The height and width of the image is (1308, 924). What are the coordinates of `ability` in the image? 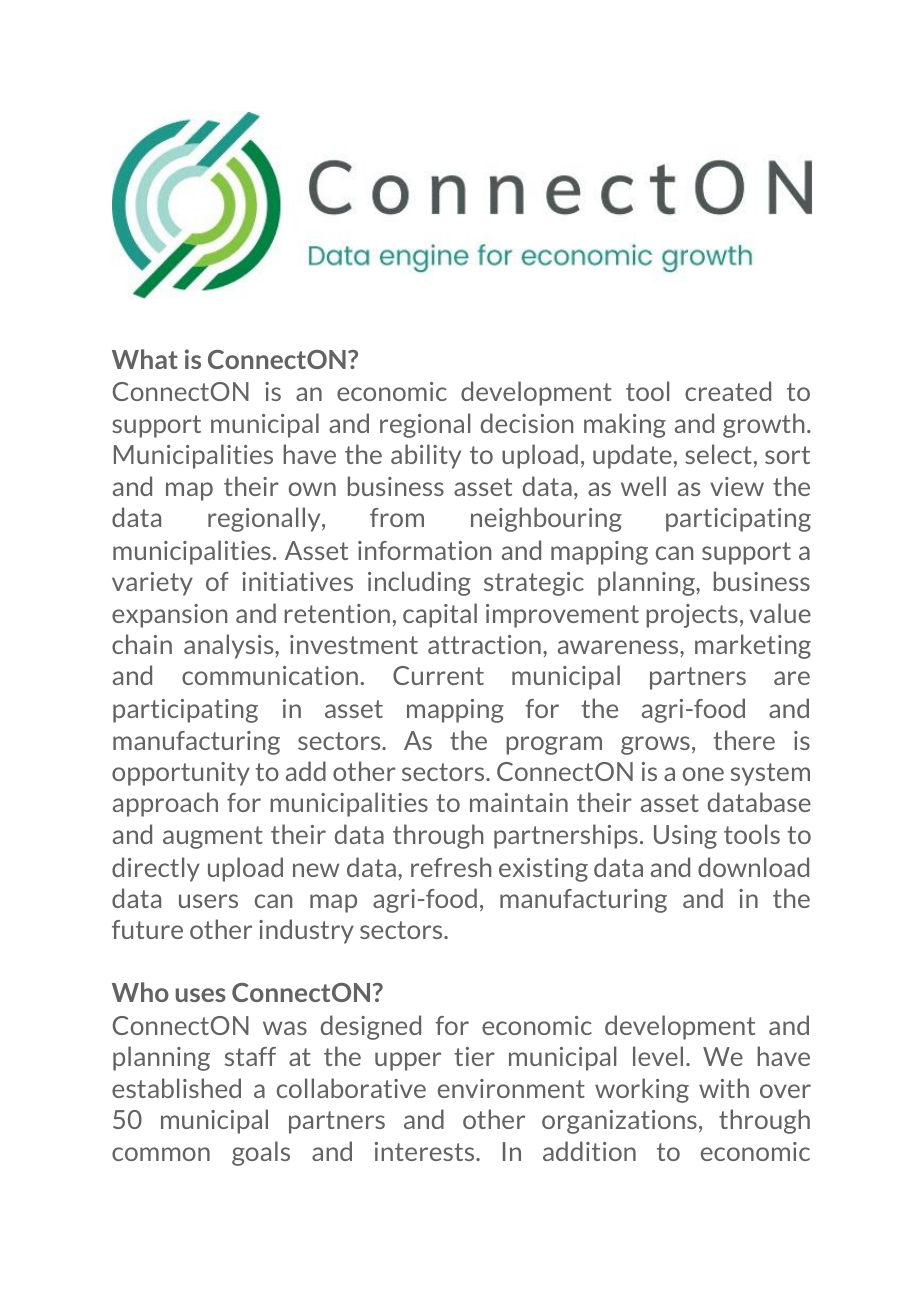 It's located at (426, 456).
